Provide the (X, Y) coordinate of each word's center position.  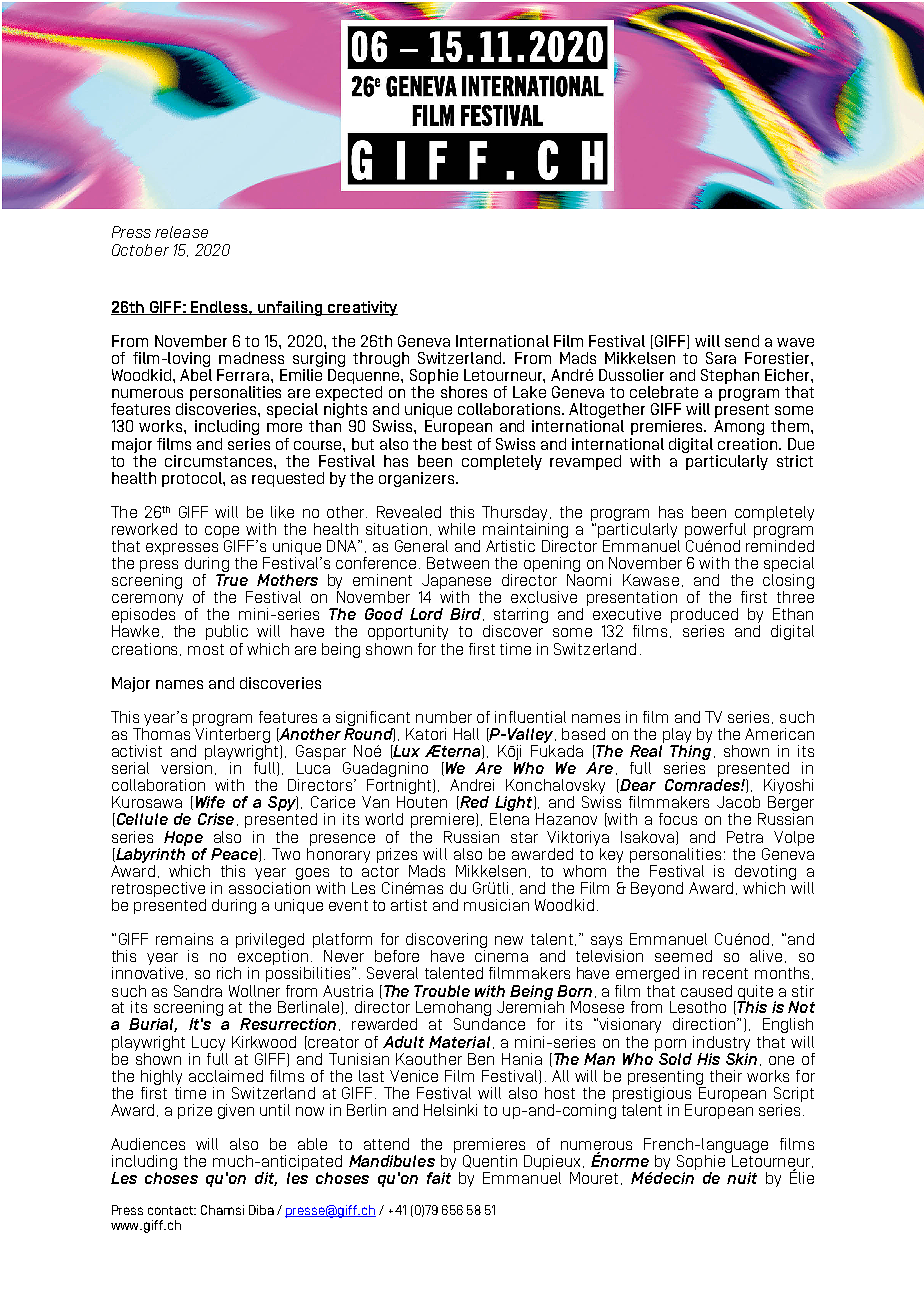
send (742, 341)
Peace (235, 855)
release (181, 232)
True (232, 580)
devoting (765, 874)
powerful (715, 532)
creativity (362, 308)
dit (266, 1179)
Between (458, 563)
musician (496, 905)
